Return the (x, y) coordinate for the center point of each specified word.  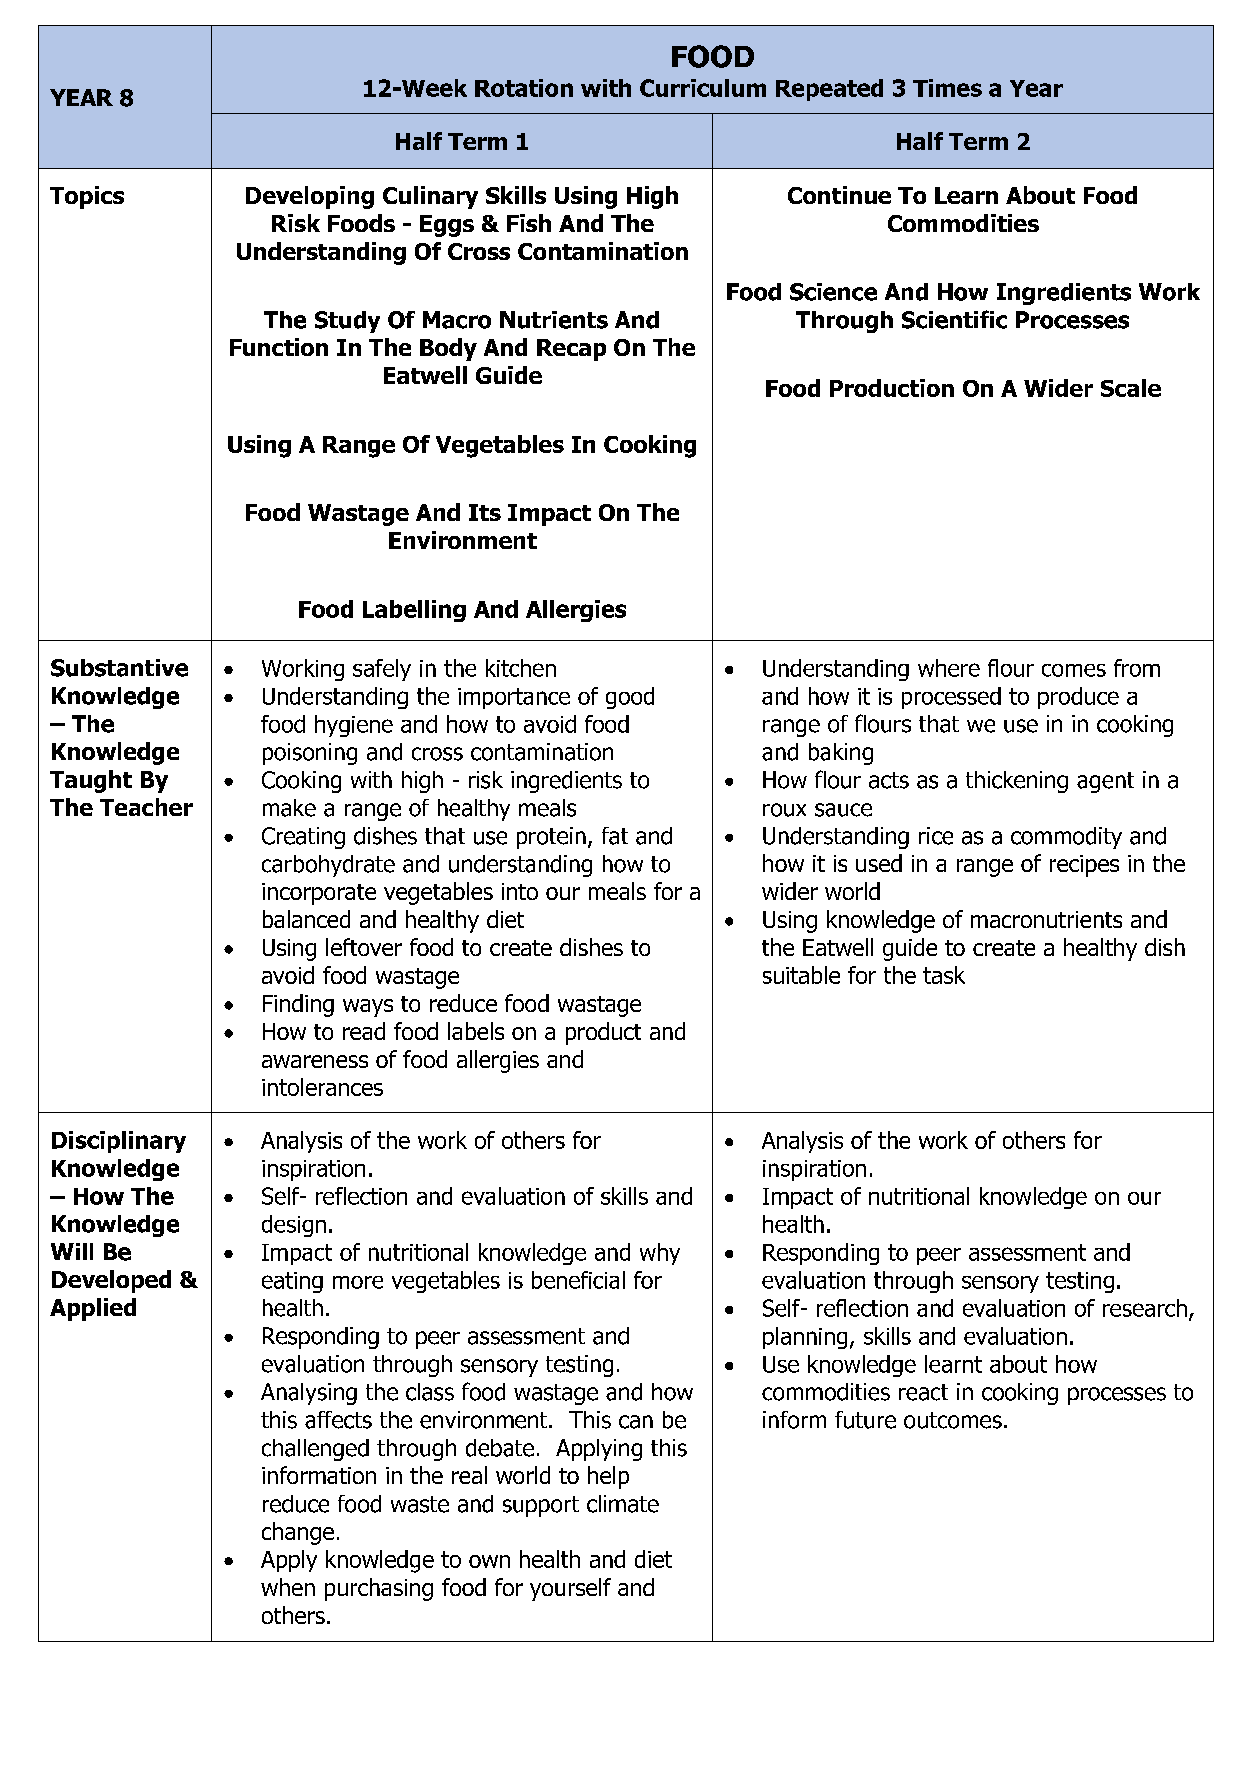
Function (279, 347)
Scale (1131, 388)
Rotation (524, 88)
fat (615, 836)
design (294, 1226)
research (1145, 1308)
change (298, 1533)
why (660, 1254)
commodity (1066, 838)
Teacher (146, 807)
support (541, 1506)
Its (485, 512)
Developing (310, 197)
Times (947, 88)
